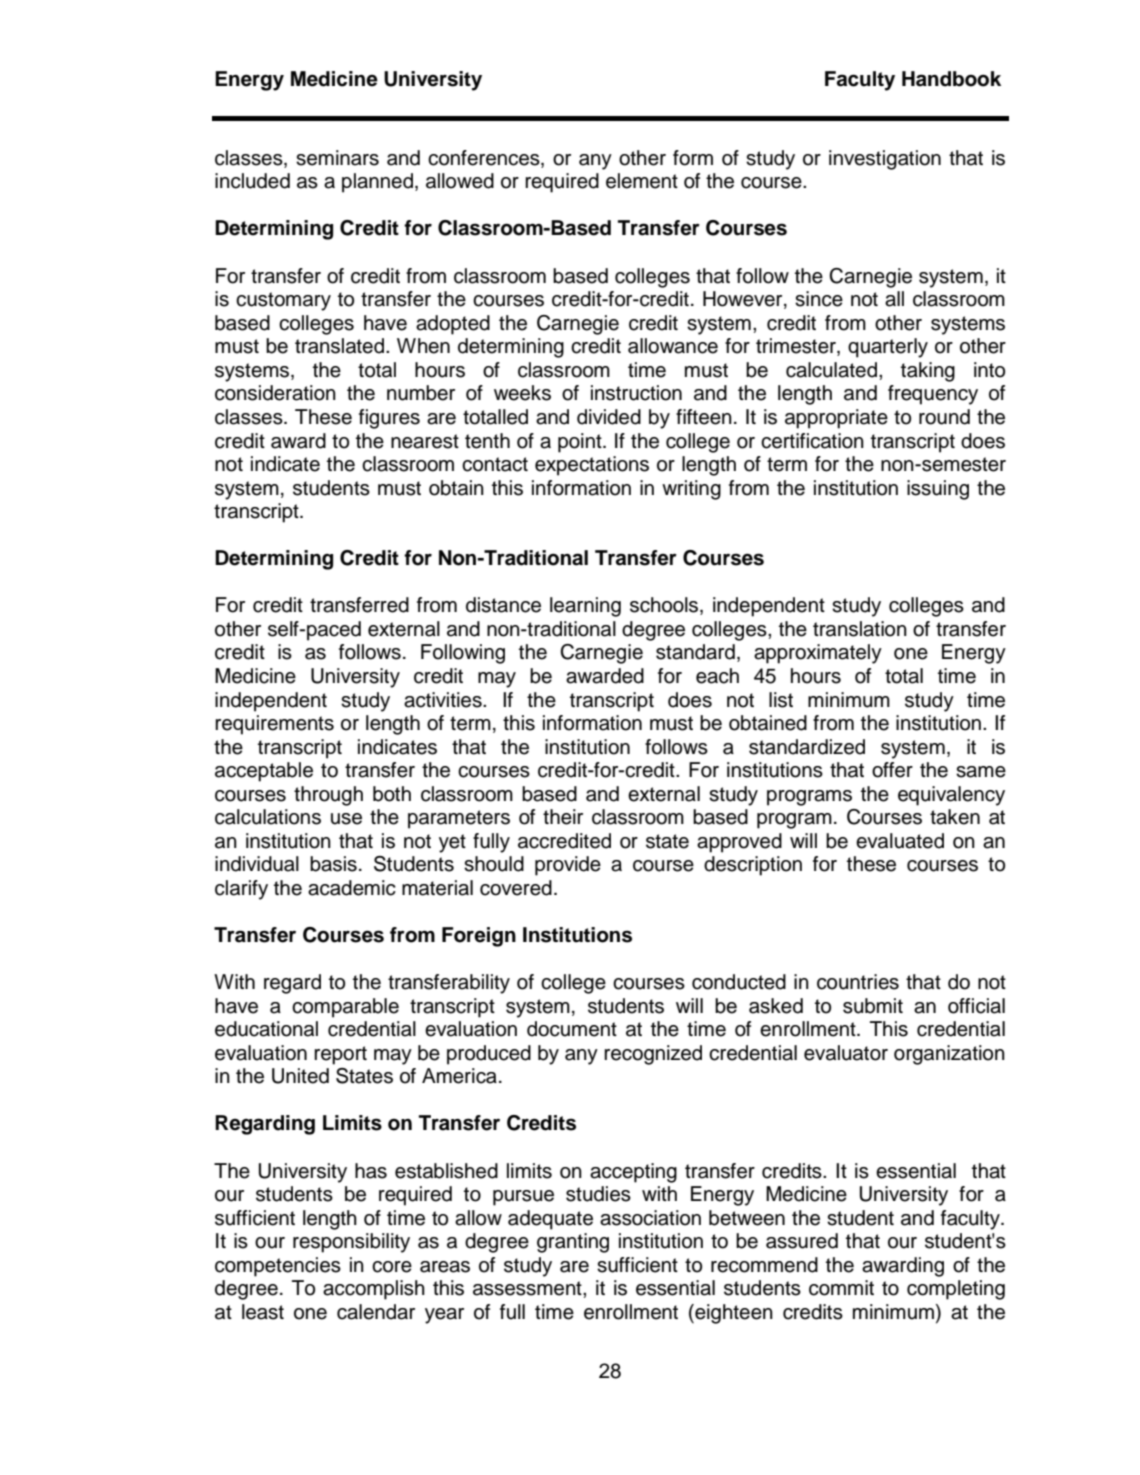 This screenshot has width=1140, height=1475. What do you see at coordinates (572, 1029) in the screenshot?
I see `document` at bounding box center [572, 1029].
